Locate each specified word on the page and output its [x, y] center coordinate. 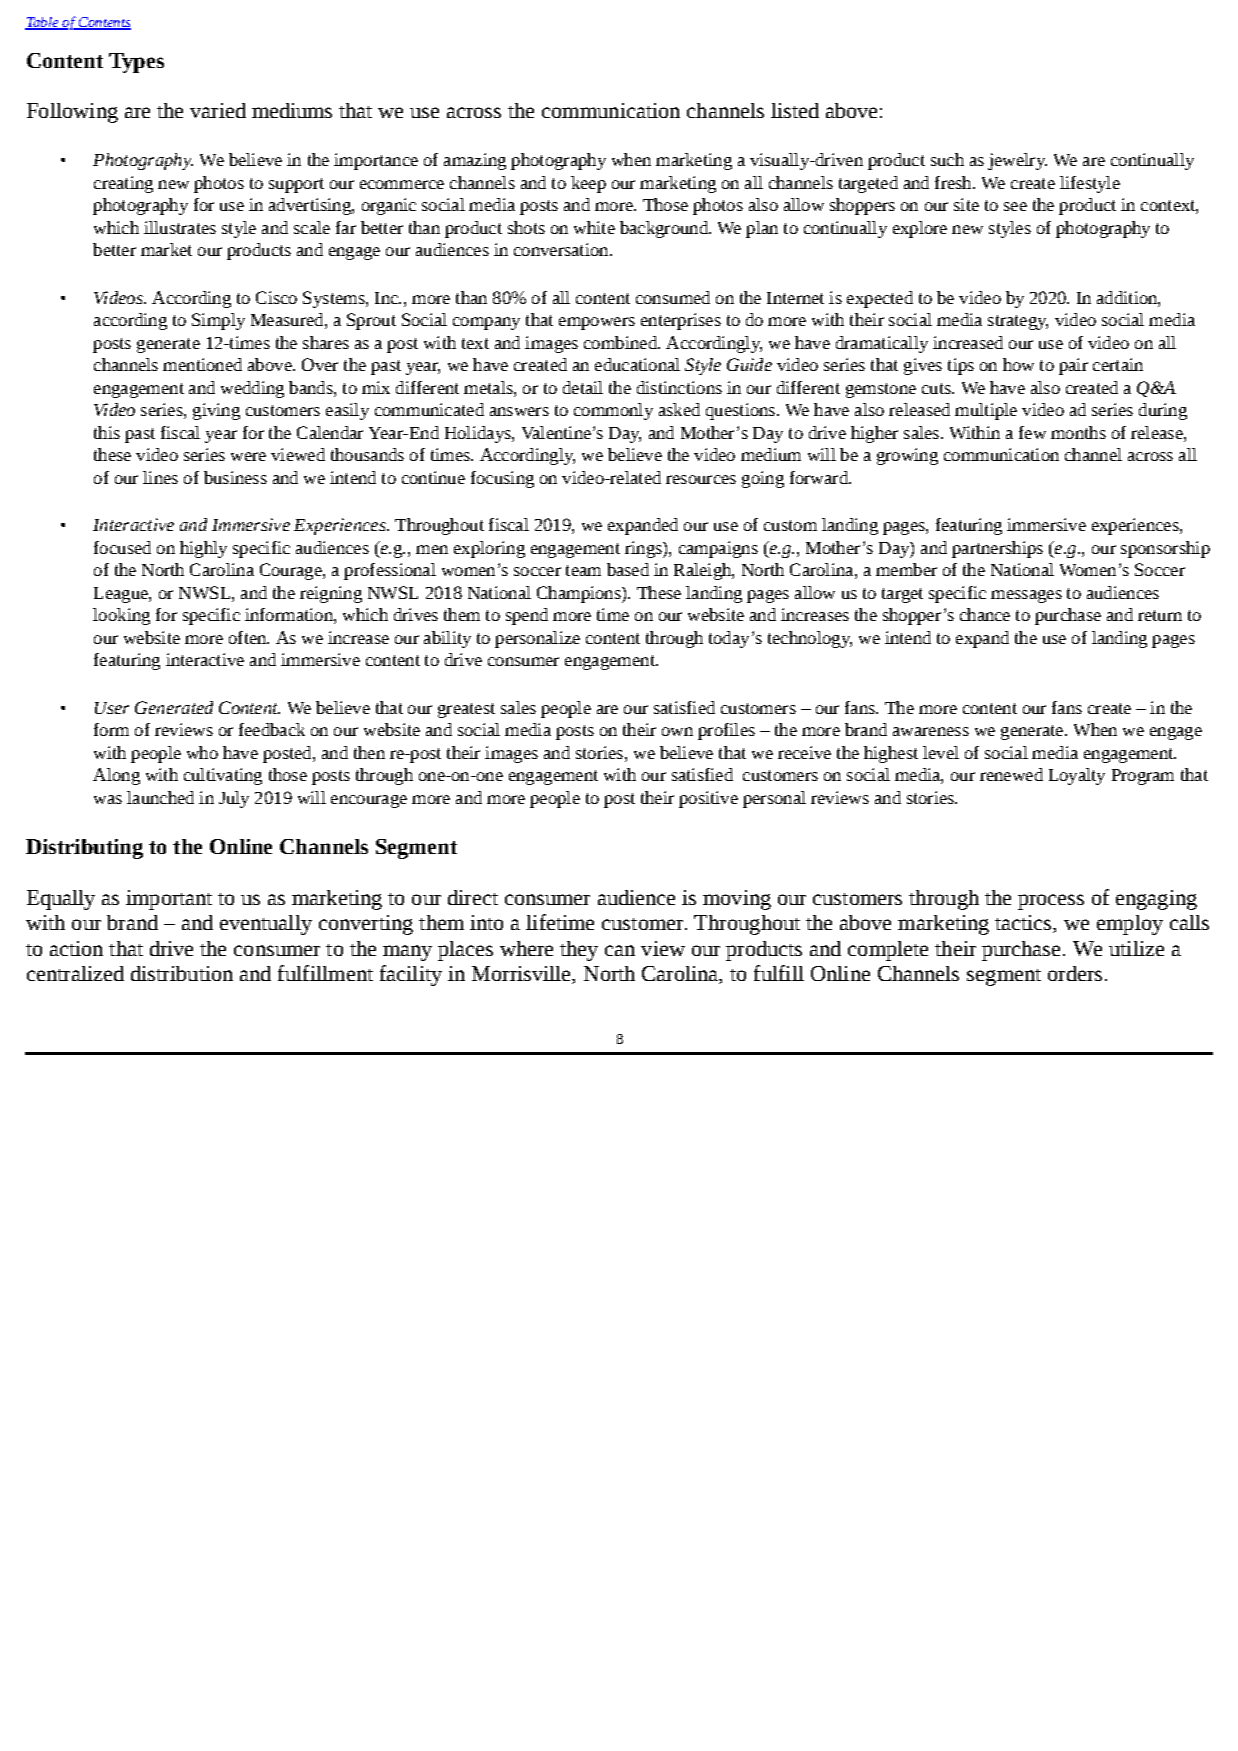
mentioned [202, 364]
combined [621, 342]
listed [795, 110]
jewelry [1017, 161]
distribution [182, 973]
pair [1073, 366]
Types [136, 63]
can [620, 950]
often [249, 637]
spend [527, 616]
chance [985, 614]
